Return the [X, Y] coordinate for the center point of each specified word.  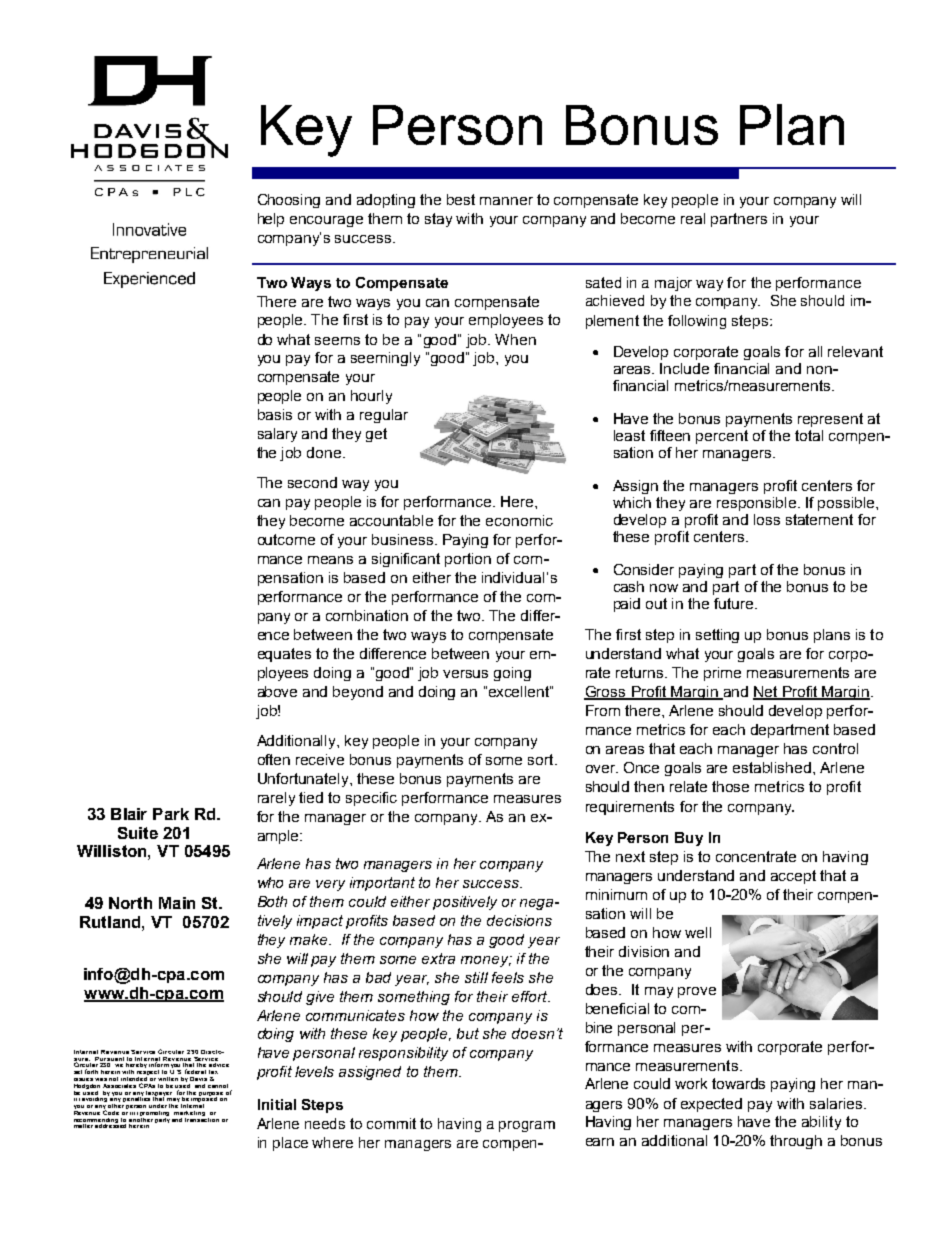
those [730, 786]
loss [767, 519]
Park [171, 814]
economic [519, 520]
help [271, 220]
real [693, 218]
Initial [277, 1104]
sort [542, 759]
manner [506, 201]
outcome [286, 539]
